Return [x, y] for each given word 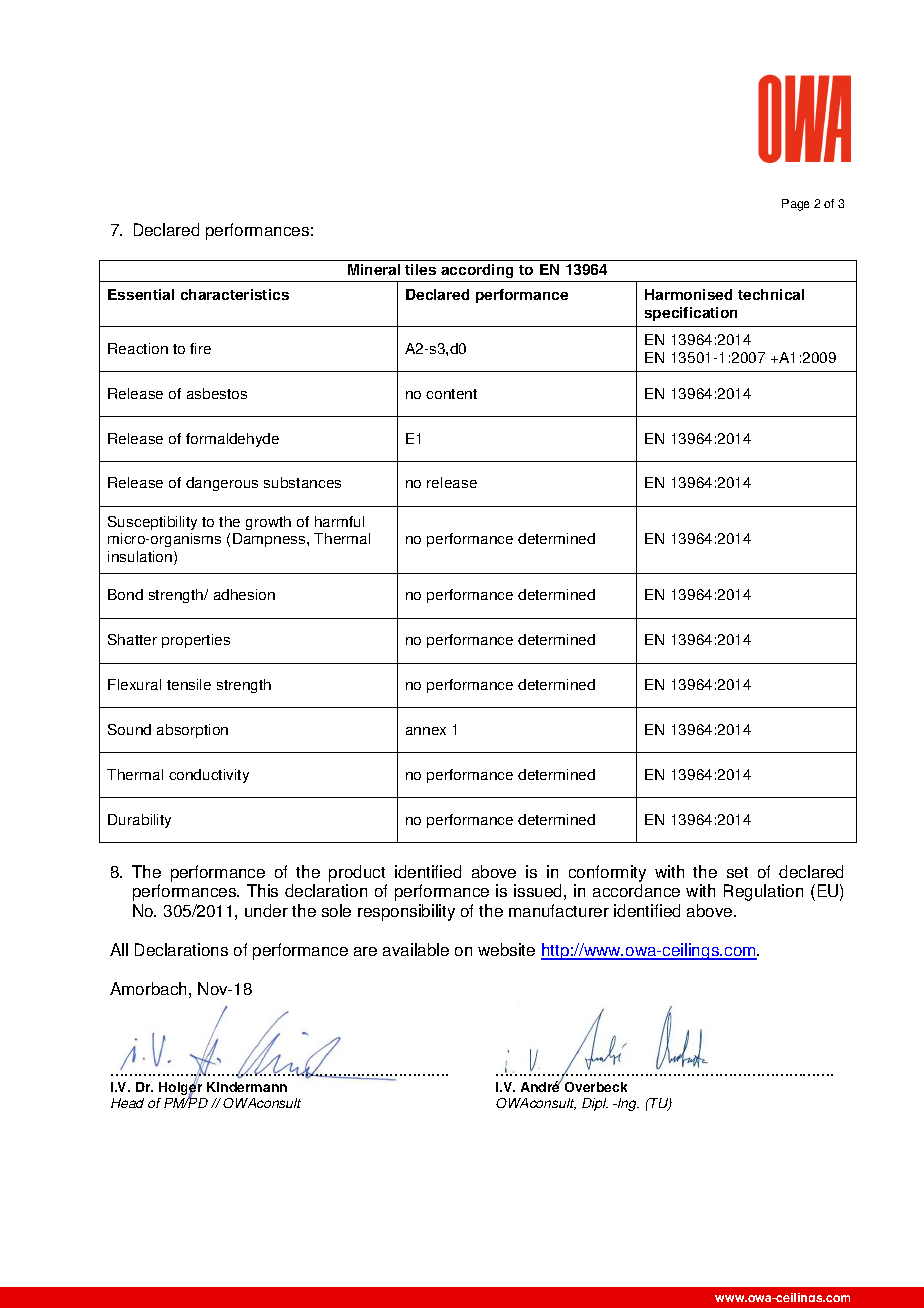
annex [426, 731]
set [737, 872]
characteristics [235, 294]
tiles [420, 269]
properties [196, 641]
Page [795, 205]
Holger [180, 1089]
